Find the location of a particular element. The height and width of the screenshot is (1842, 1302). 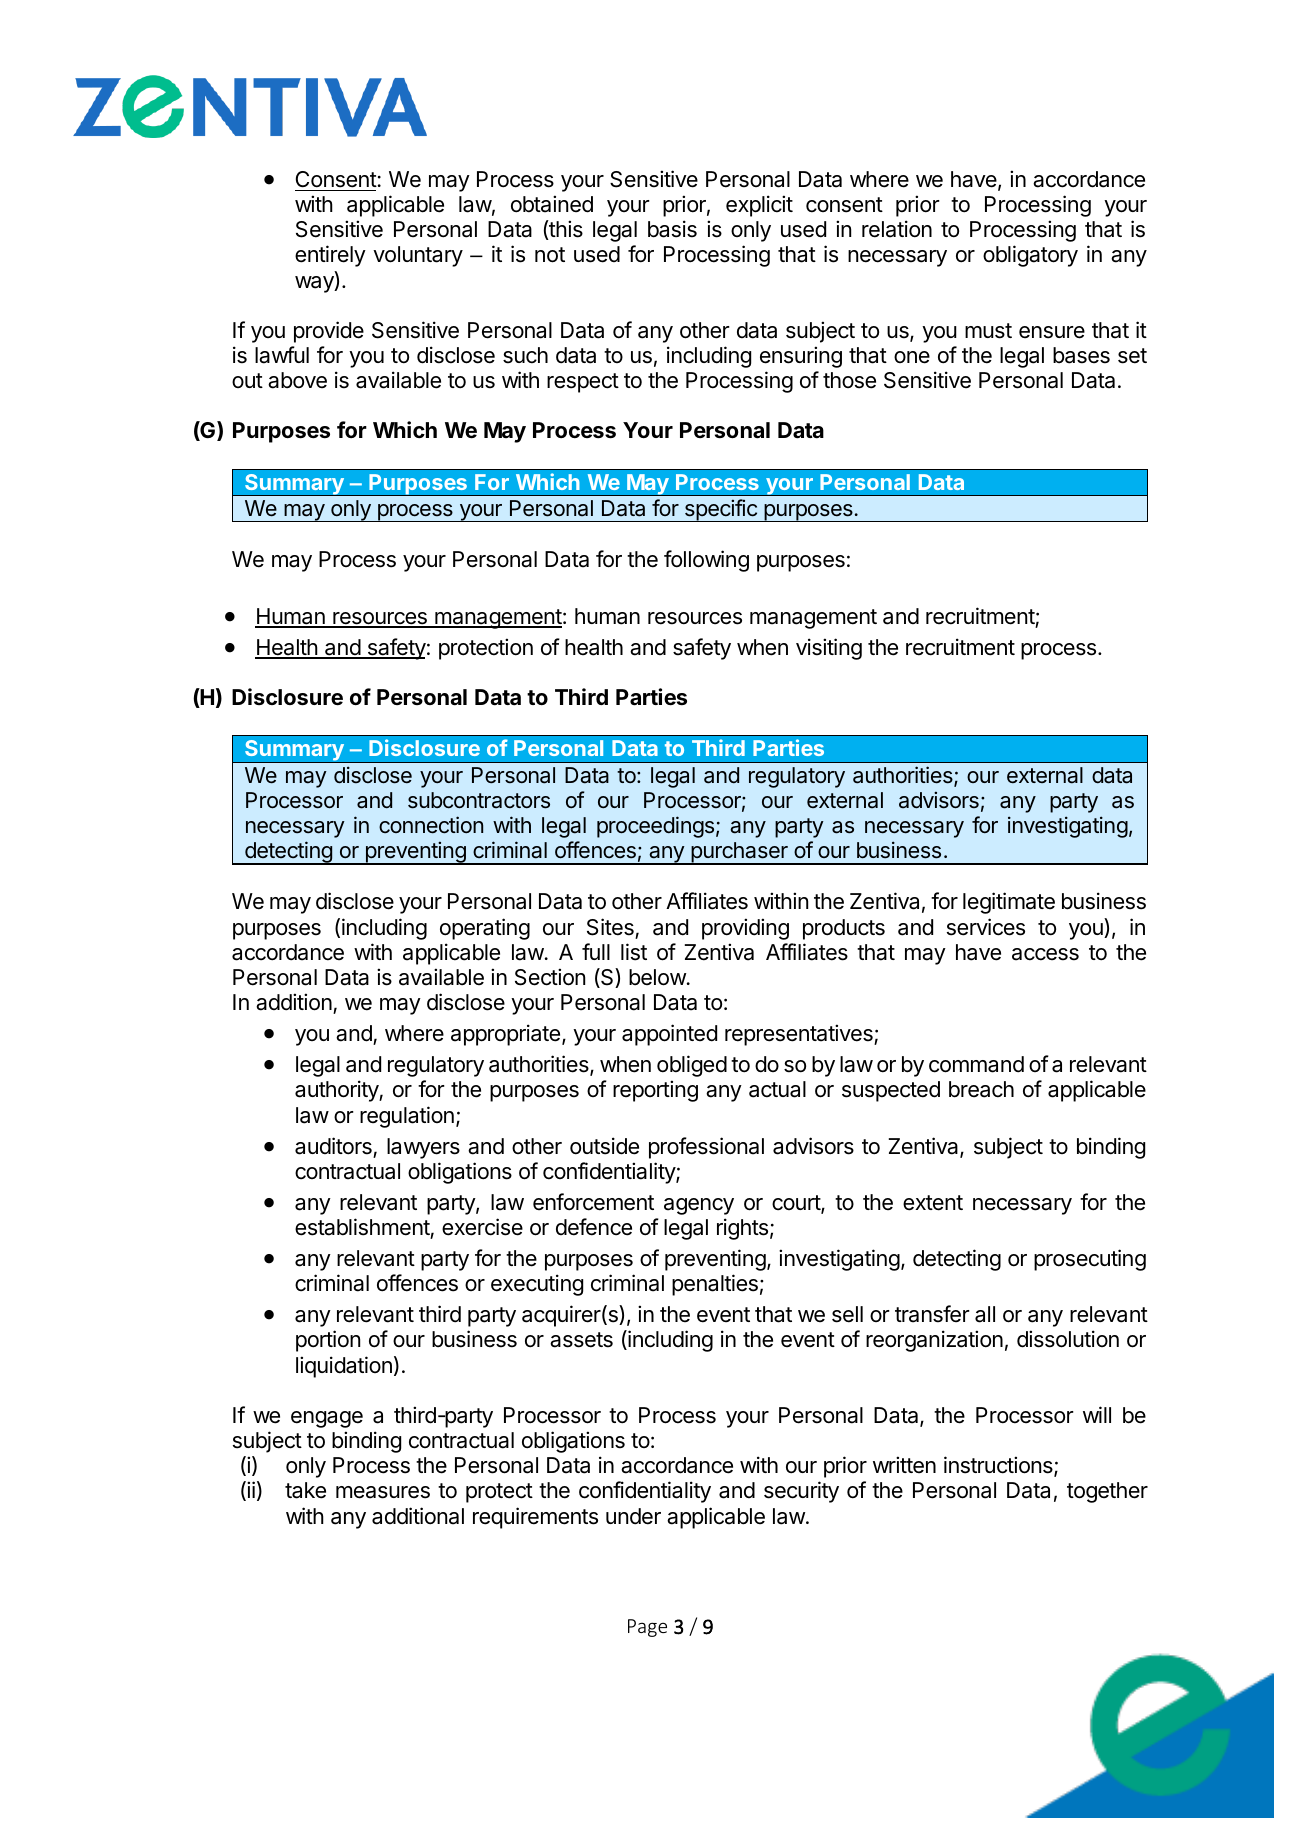

legitimate is located at coordinates (1009, 903).
